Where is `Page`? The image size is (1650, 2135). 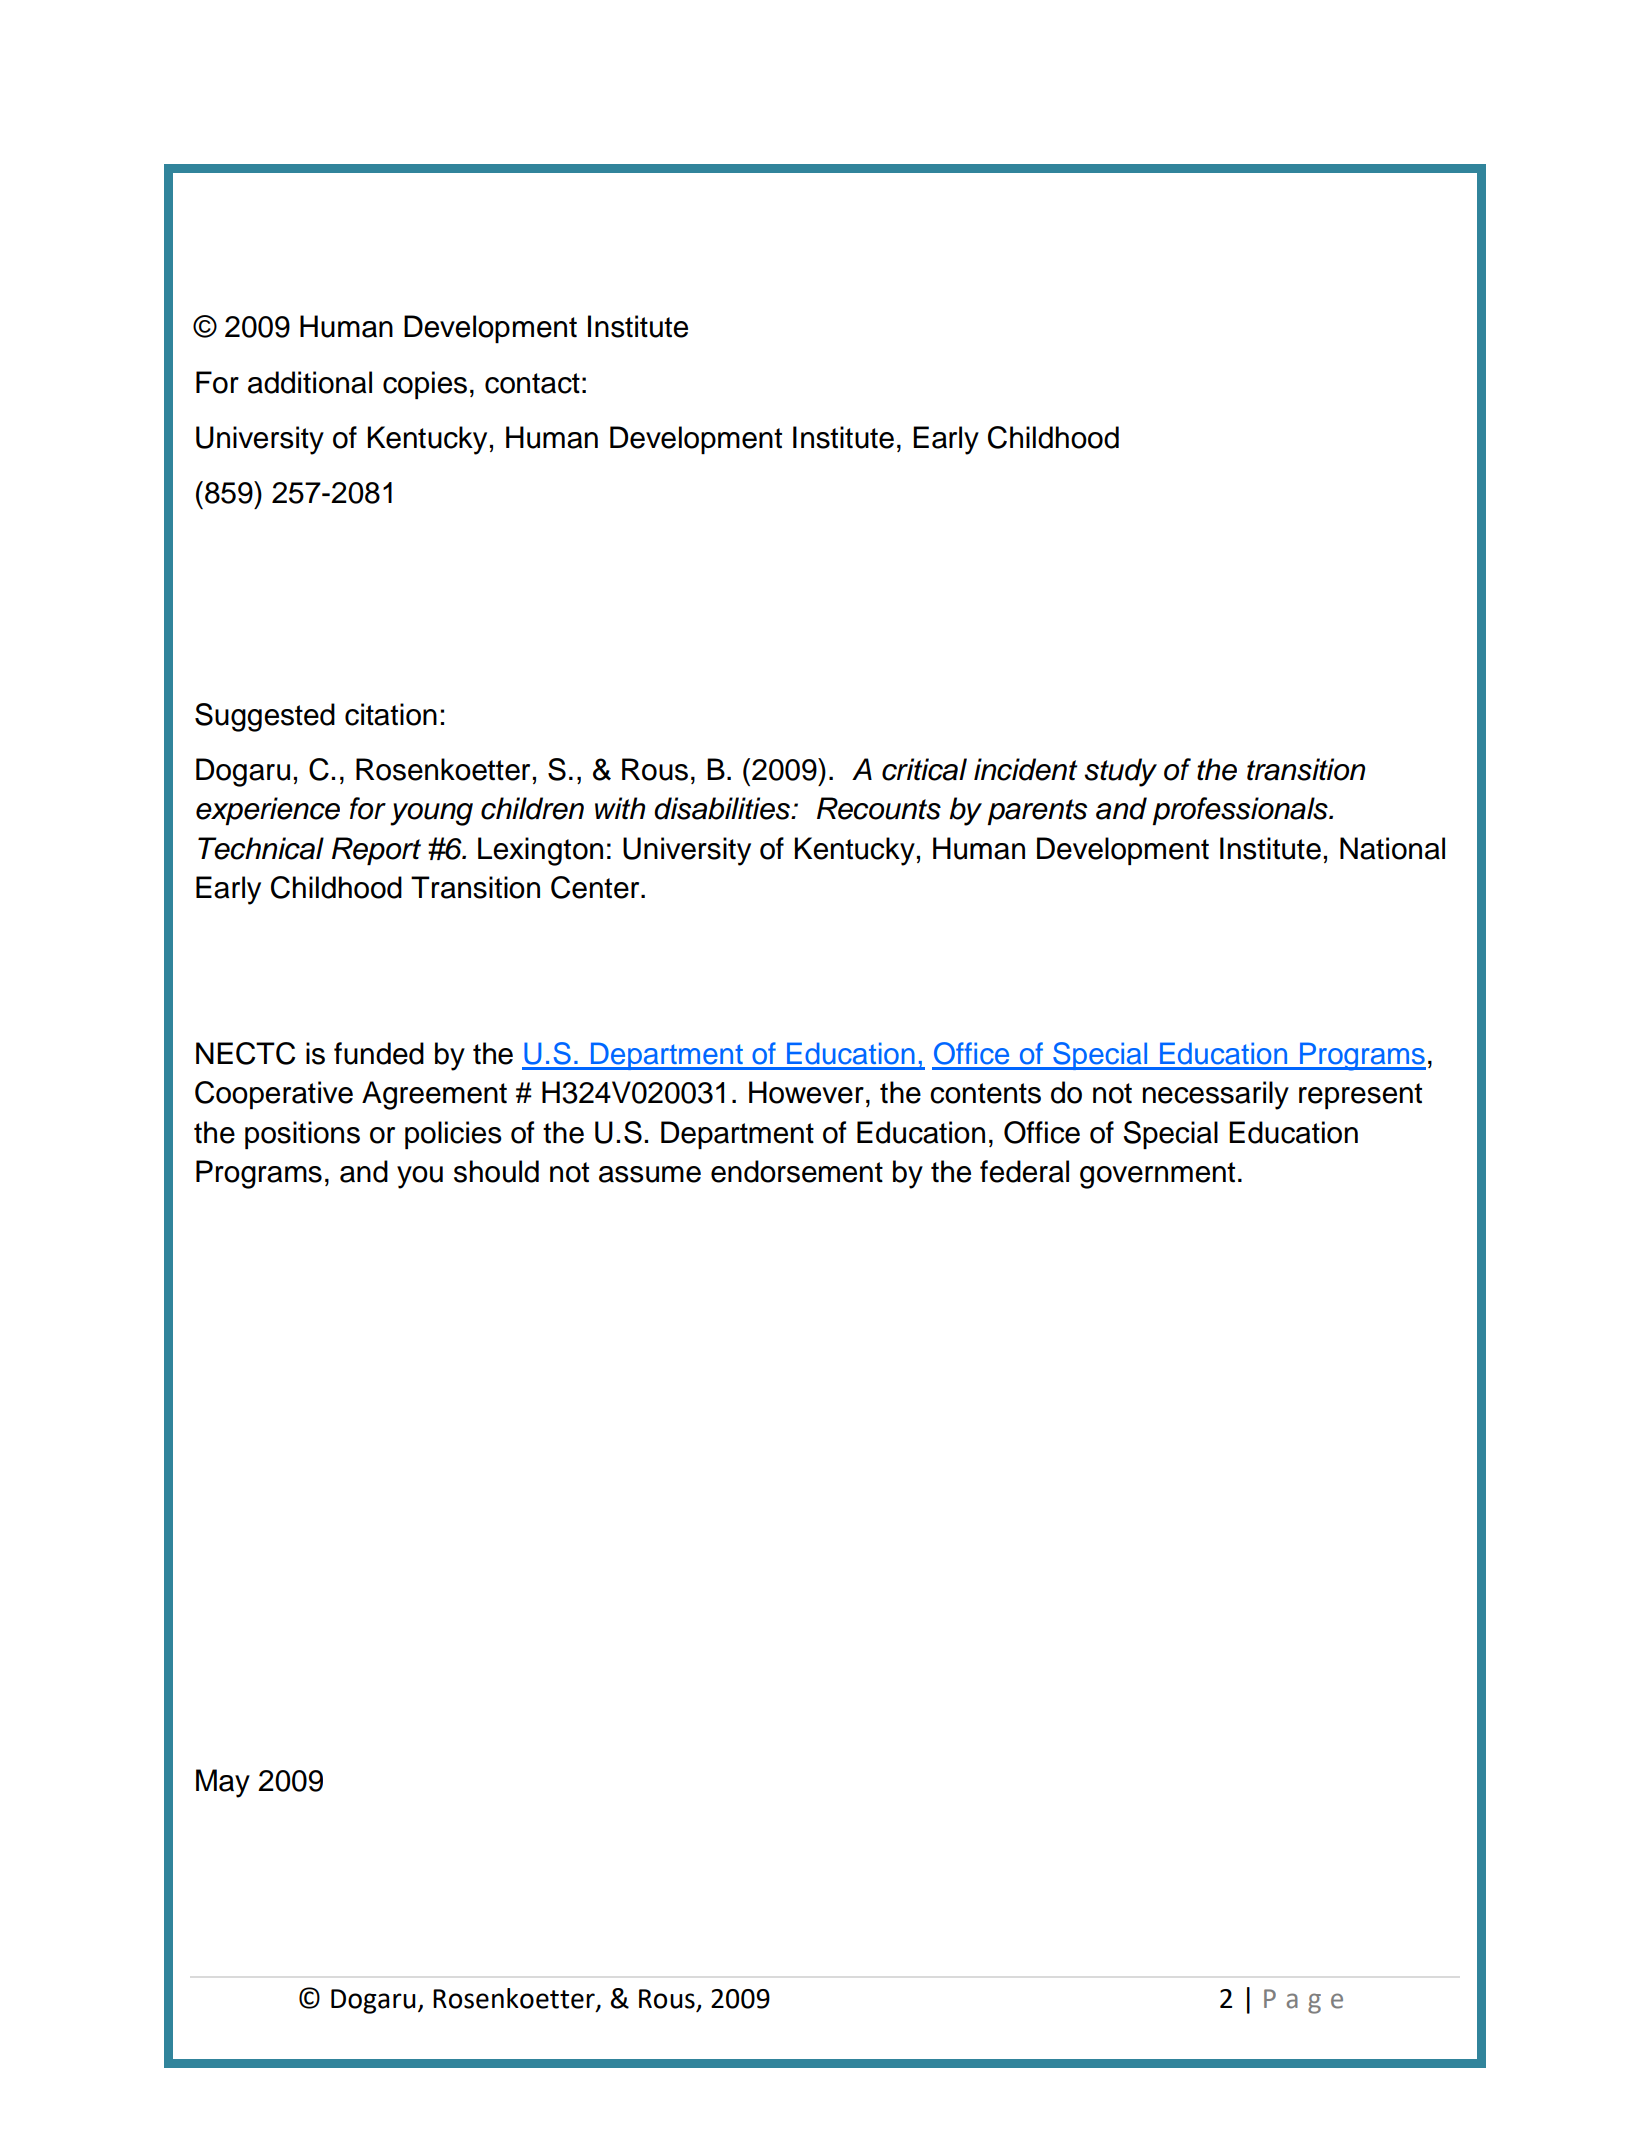
Page is located at coordinates (1303, 2001).
